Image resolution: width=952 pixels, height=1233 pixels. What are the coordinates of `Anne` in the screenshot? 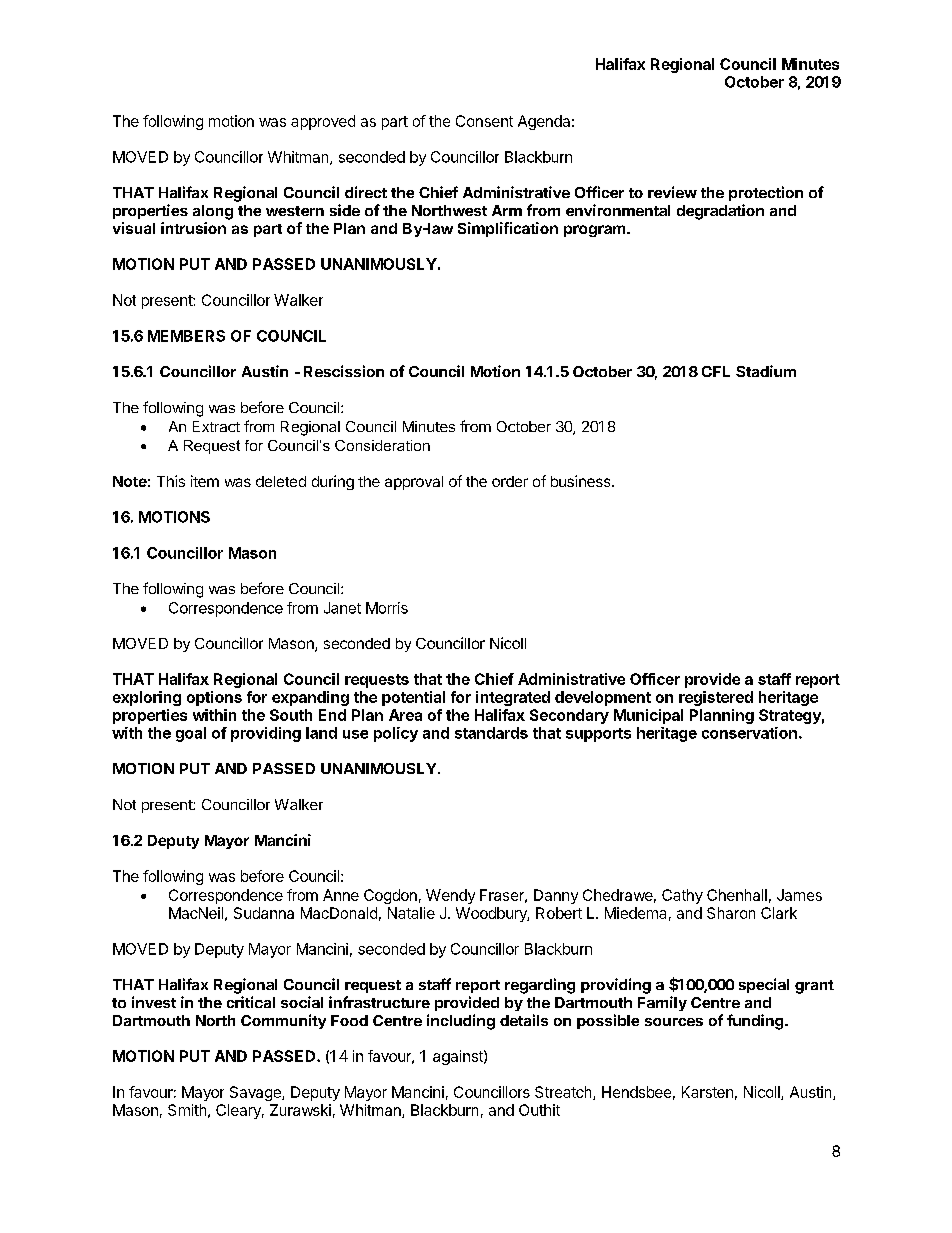 It's located at (341, 895).
